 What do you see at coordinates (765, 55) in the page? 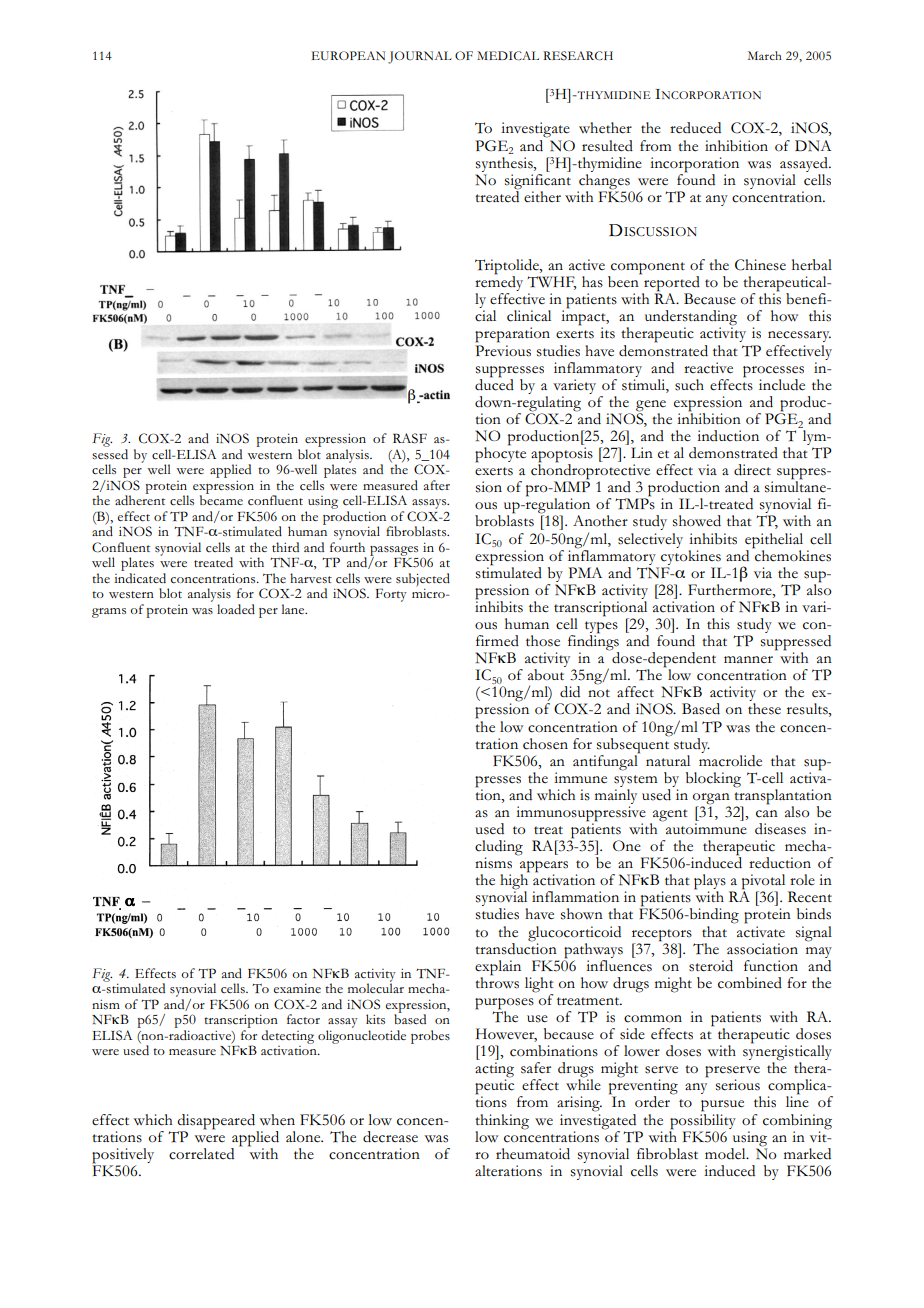
I see `March` at bounding box center [765, 55].
